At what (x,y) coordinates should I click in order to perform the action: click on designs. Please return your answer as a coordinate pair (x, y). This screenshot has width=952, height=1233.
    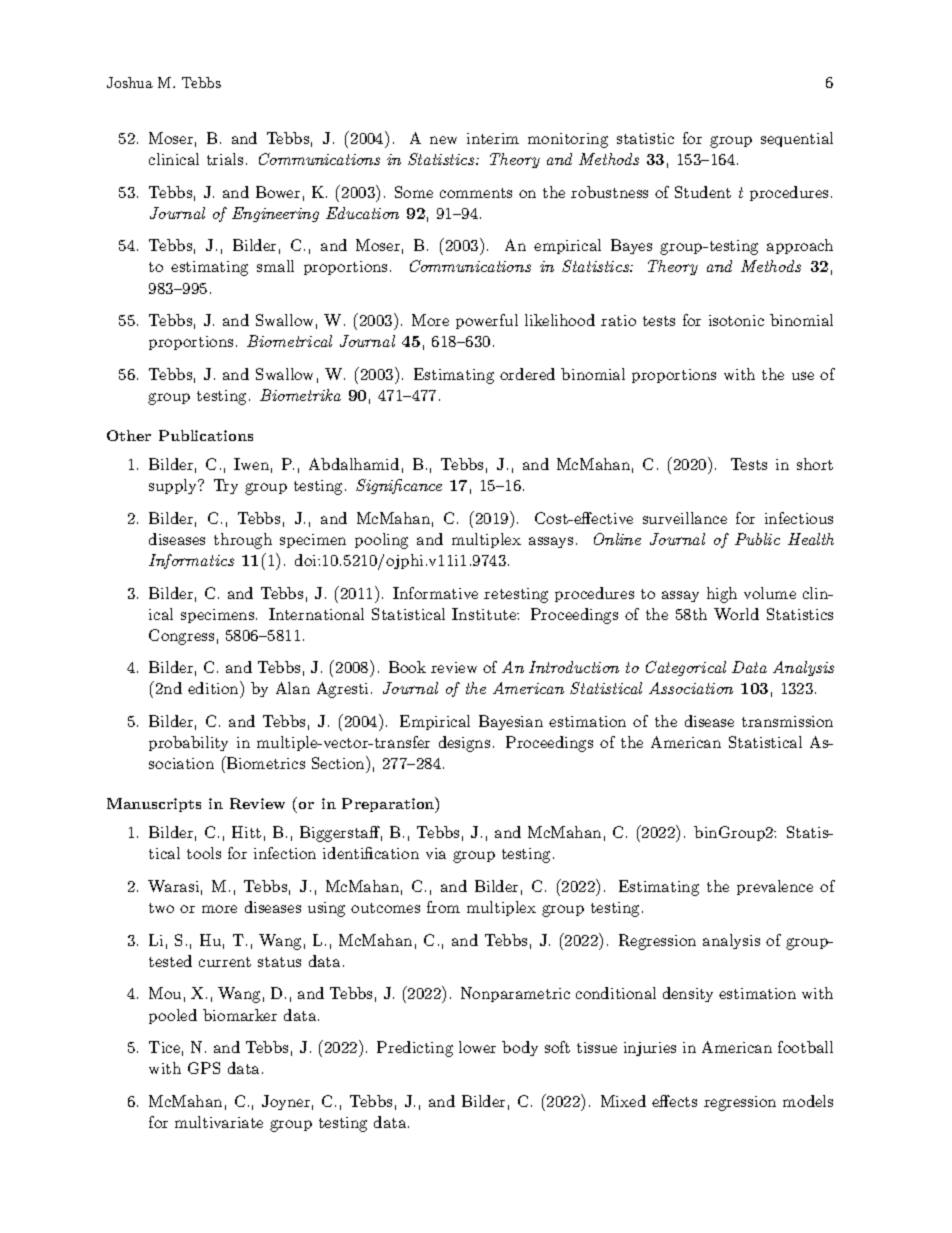
    Looking at the image, I should click on (464, 744).
